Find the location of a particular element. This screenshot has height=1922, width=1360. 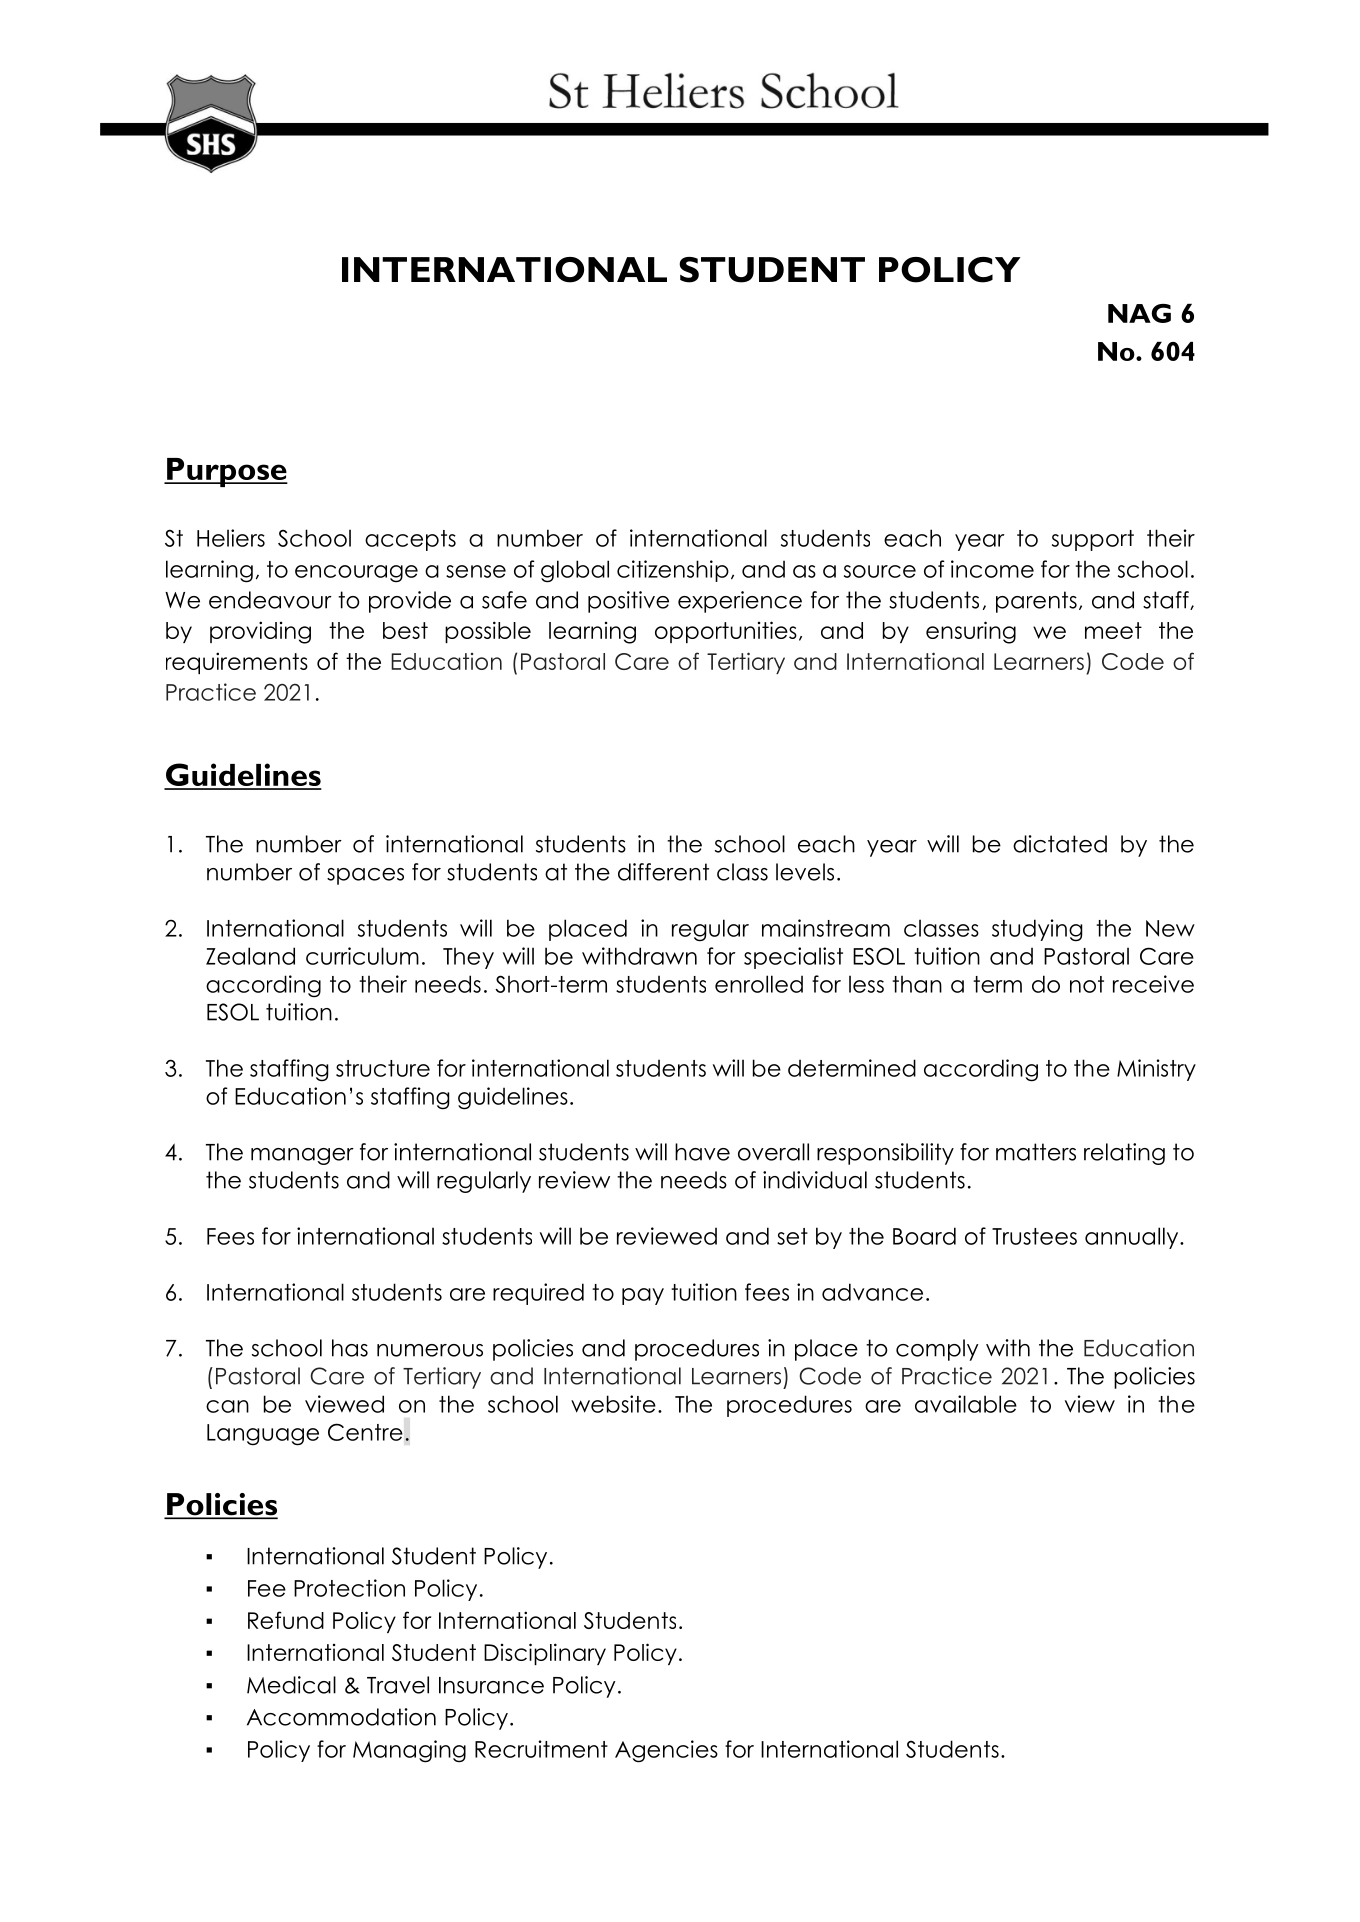

Accommodation is located at coordinates (341, 1717).
